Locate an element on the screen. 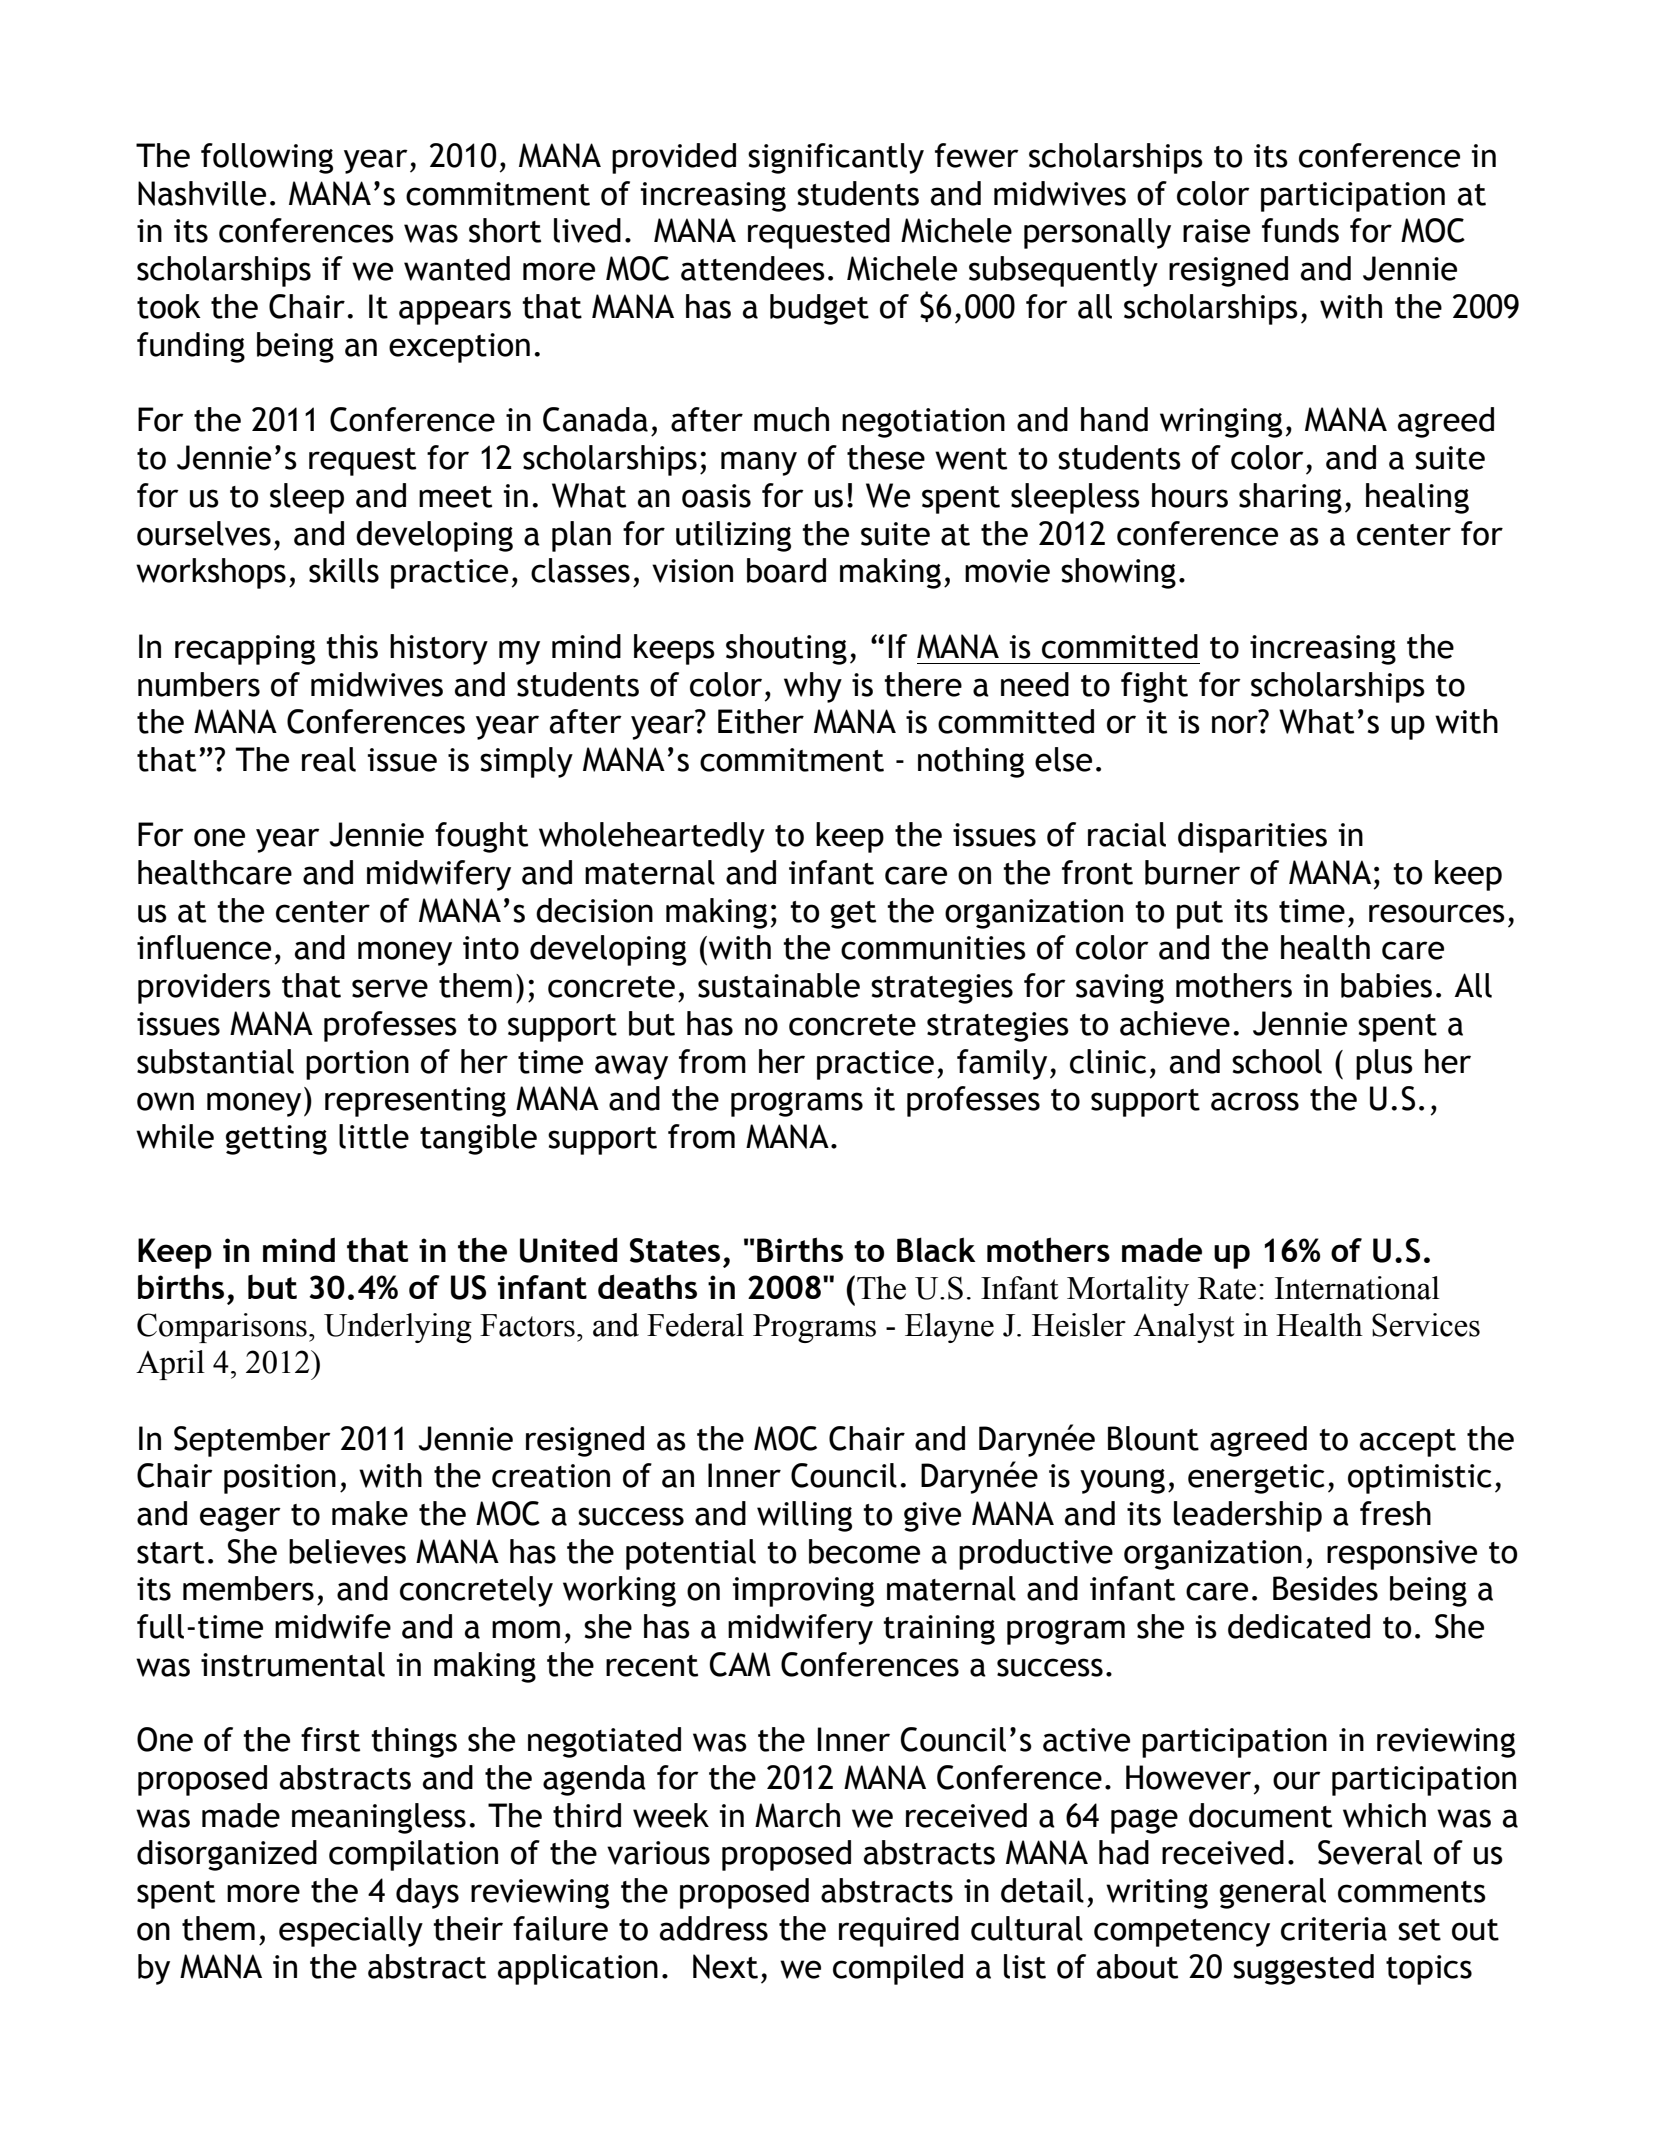 This screenshot has width=1657, height=2145. funds is located at coordinates (1300, 230).
